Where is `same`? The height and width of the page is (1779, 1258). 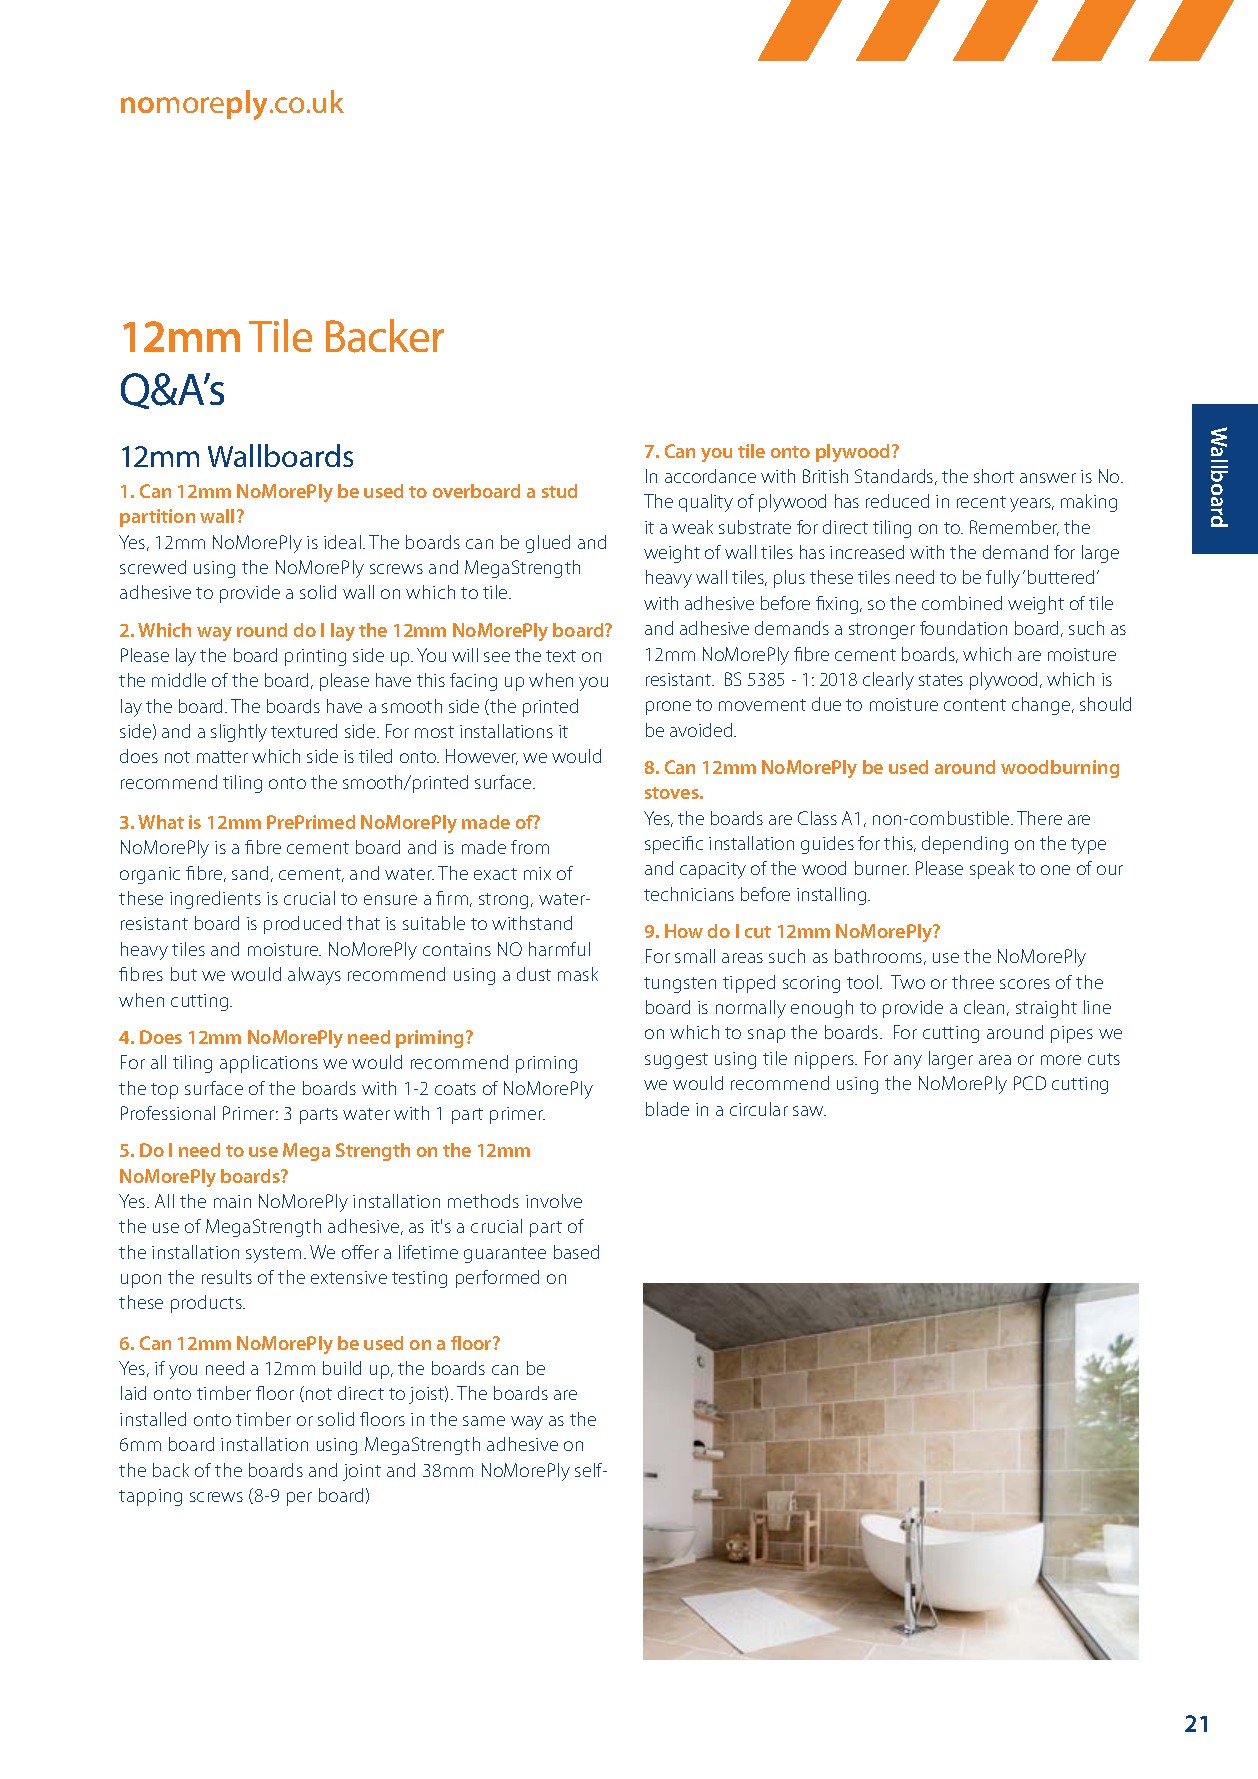
same is located at coordinates (484, 1421).
